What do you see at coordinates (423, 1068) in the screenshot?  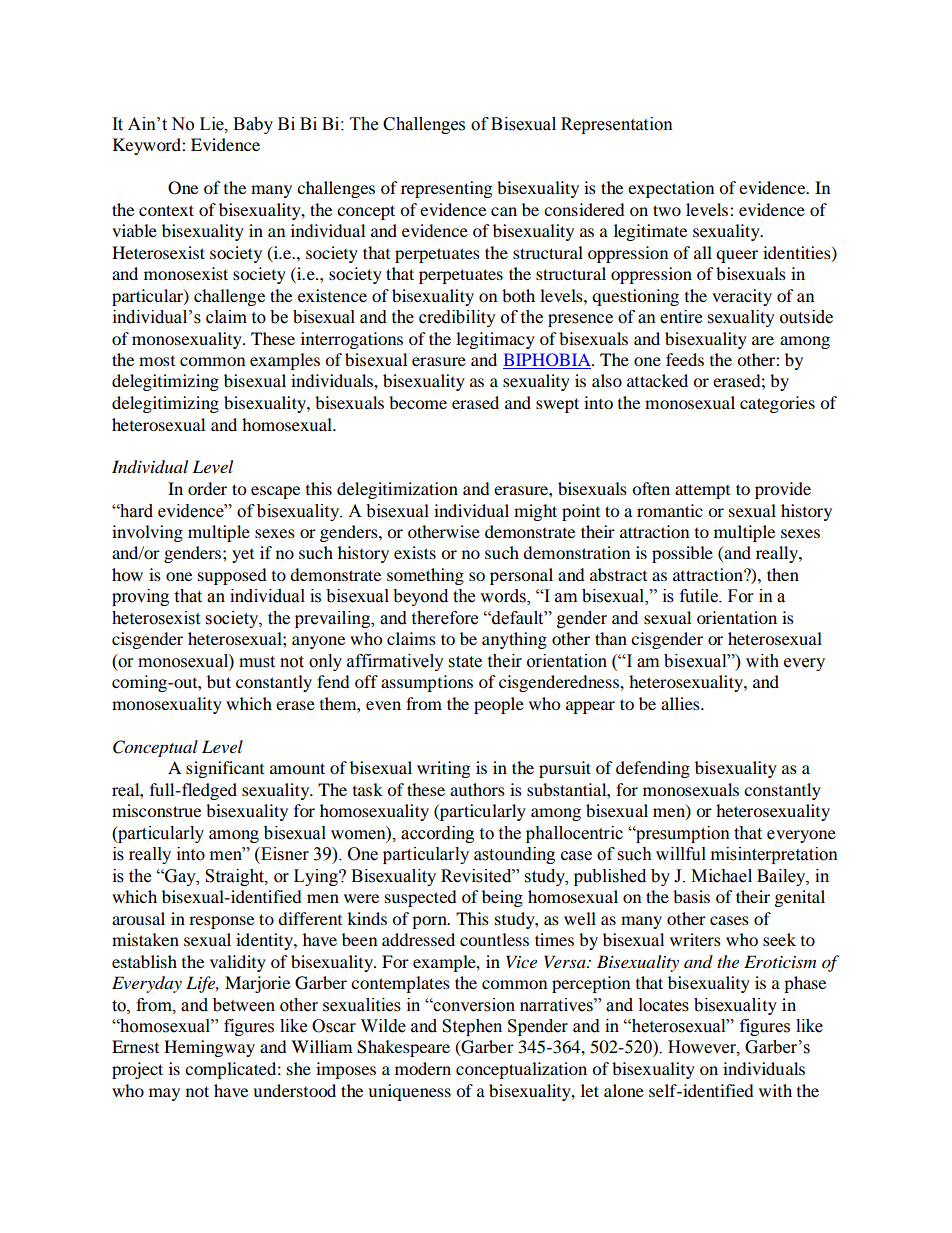 I see `modern` at bounding box center [423, 1068].
